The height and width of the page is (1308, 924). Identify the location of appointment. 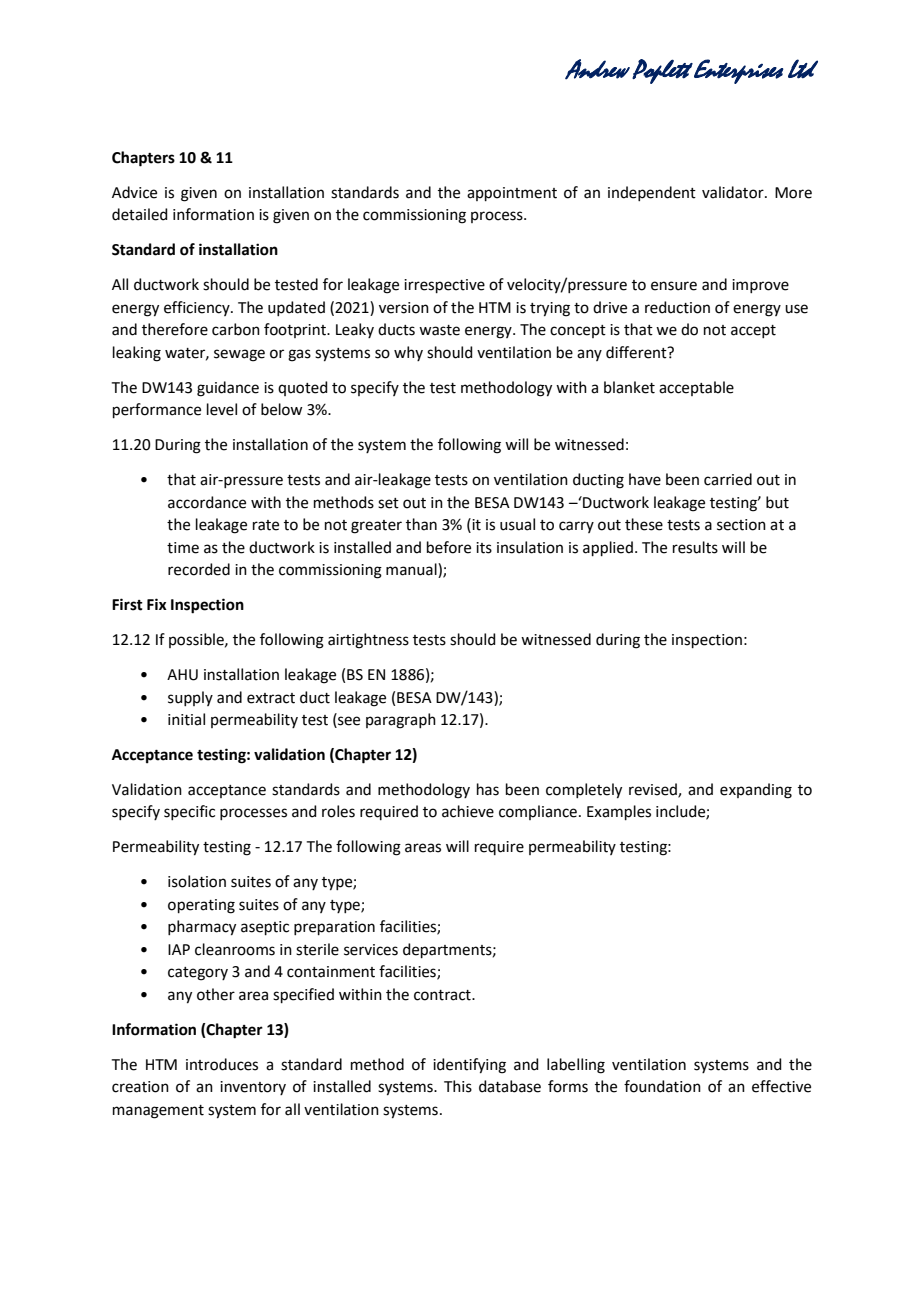
(512, 194).
